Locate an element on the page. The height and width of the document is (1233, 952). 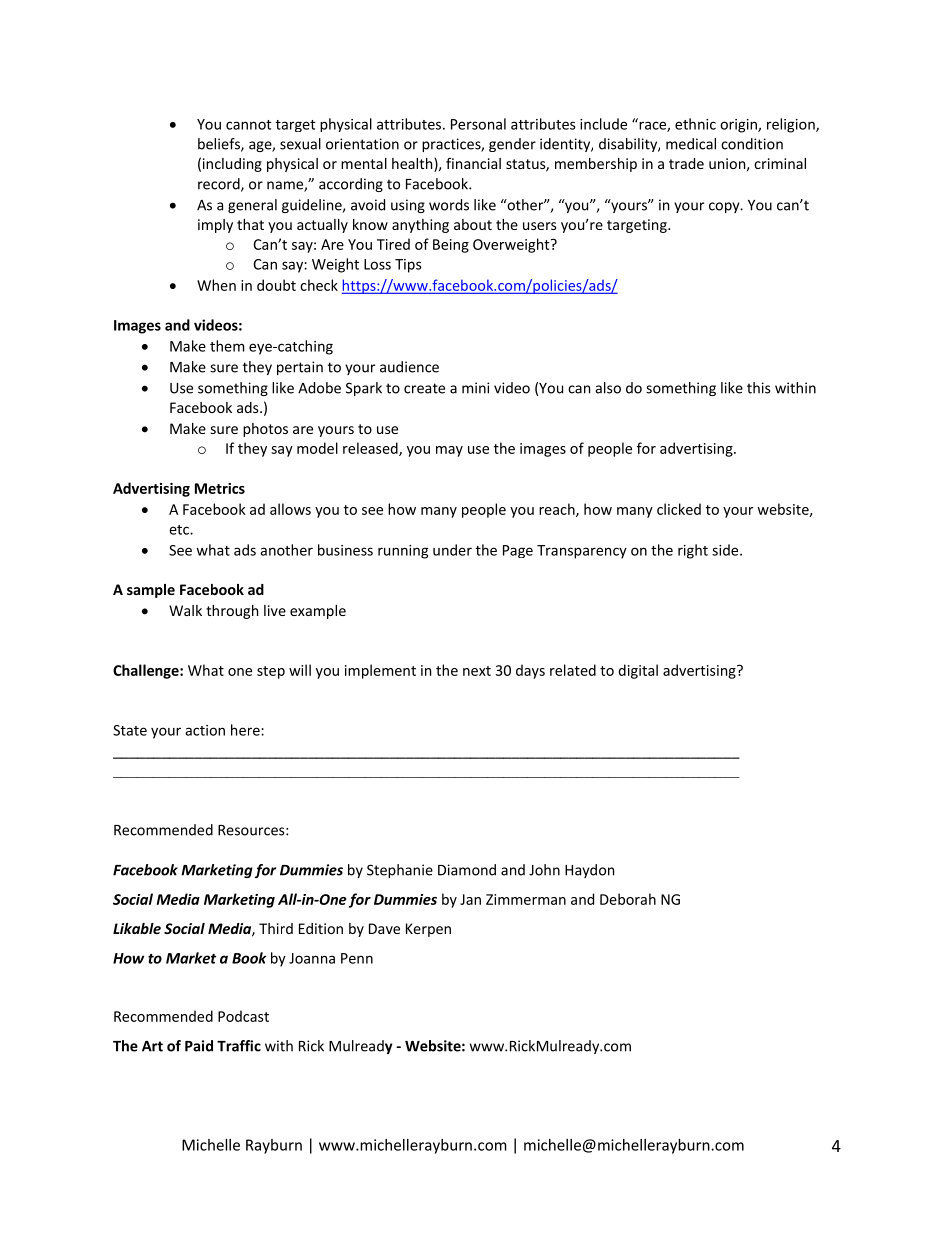
Podcast is located at coordinates (243, 1016).
